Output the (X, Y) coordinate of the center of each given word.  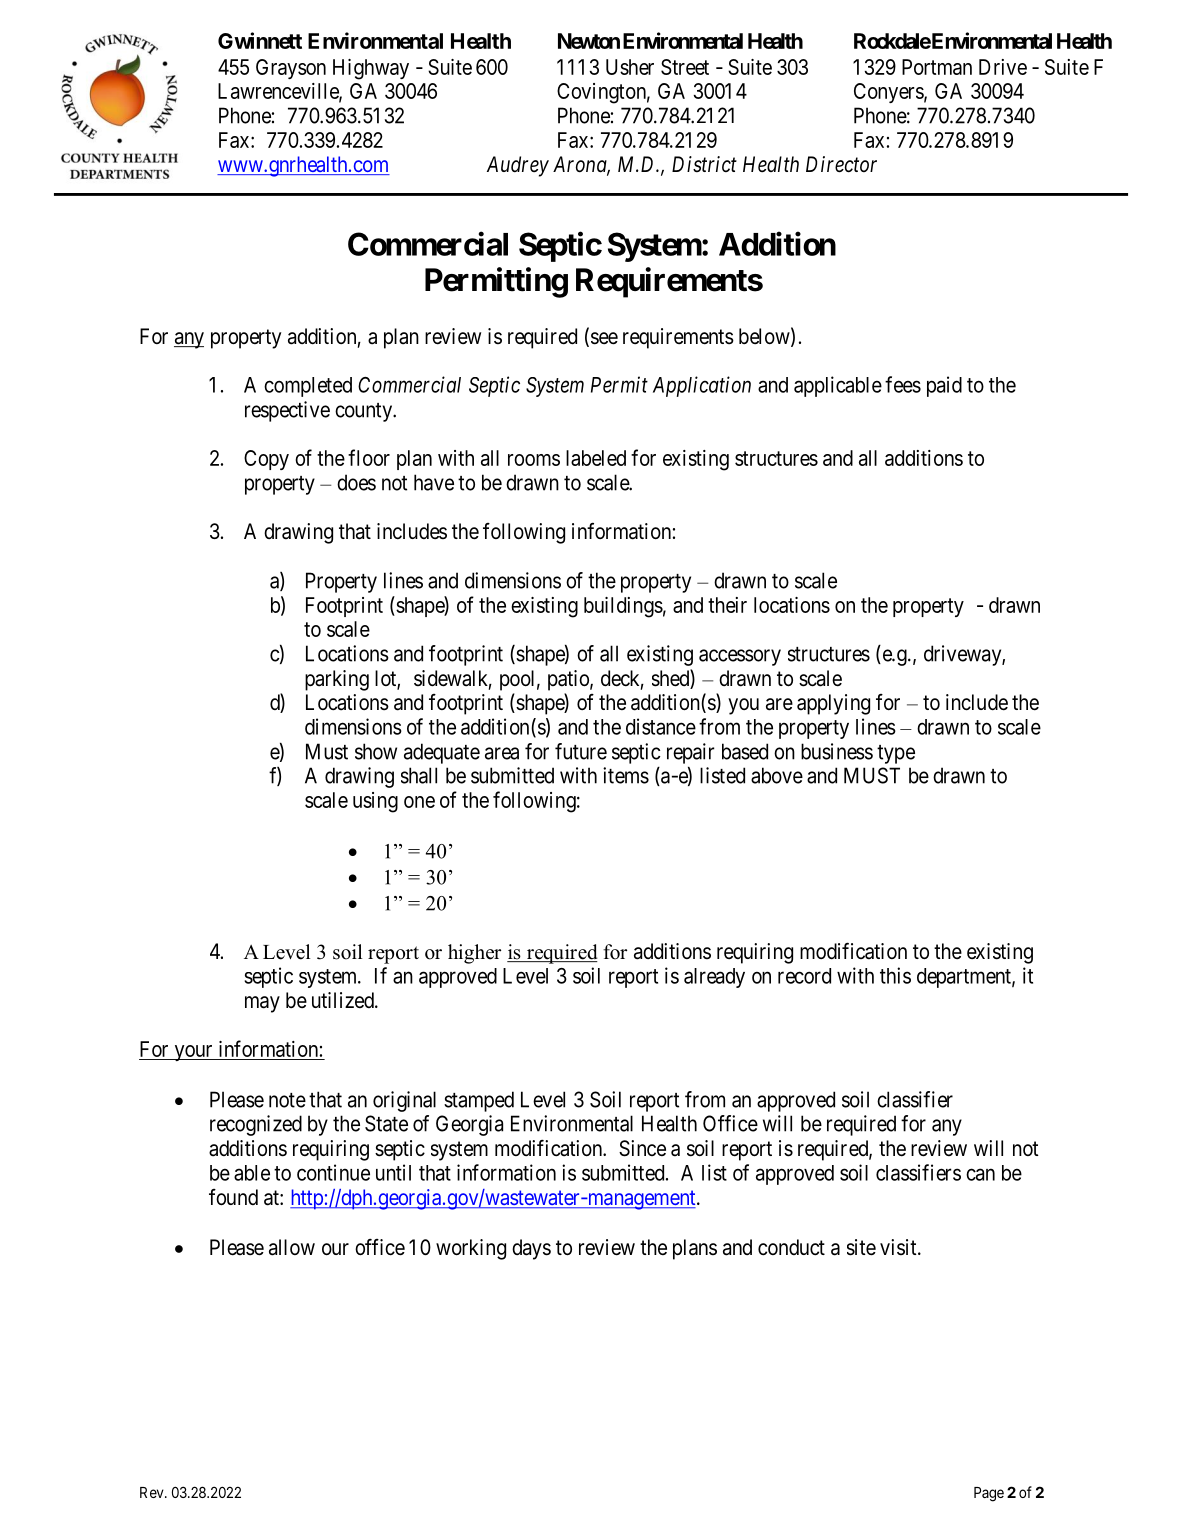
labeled (596, 458)
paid (944, 386)
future (581, 751)
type (896, 754)
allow (292, 1247)
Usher (630, 67)
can (980, 1174)
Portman (937, 67)
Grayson (291, 69)
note (287, 1100)
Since (642, 1148)
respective (287, 411)
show (376, 751)
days (531, 1249)
